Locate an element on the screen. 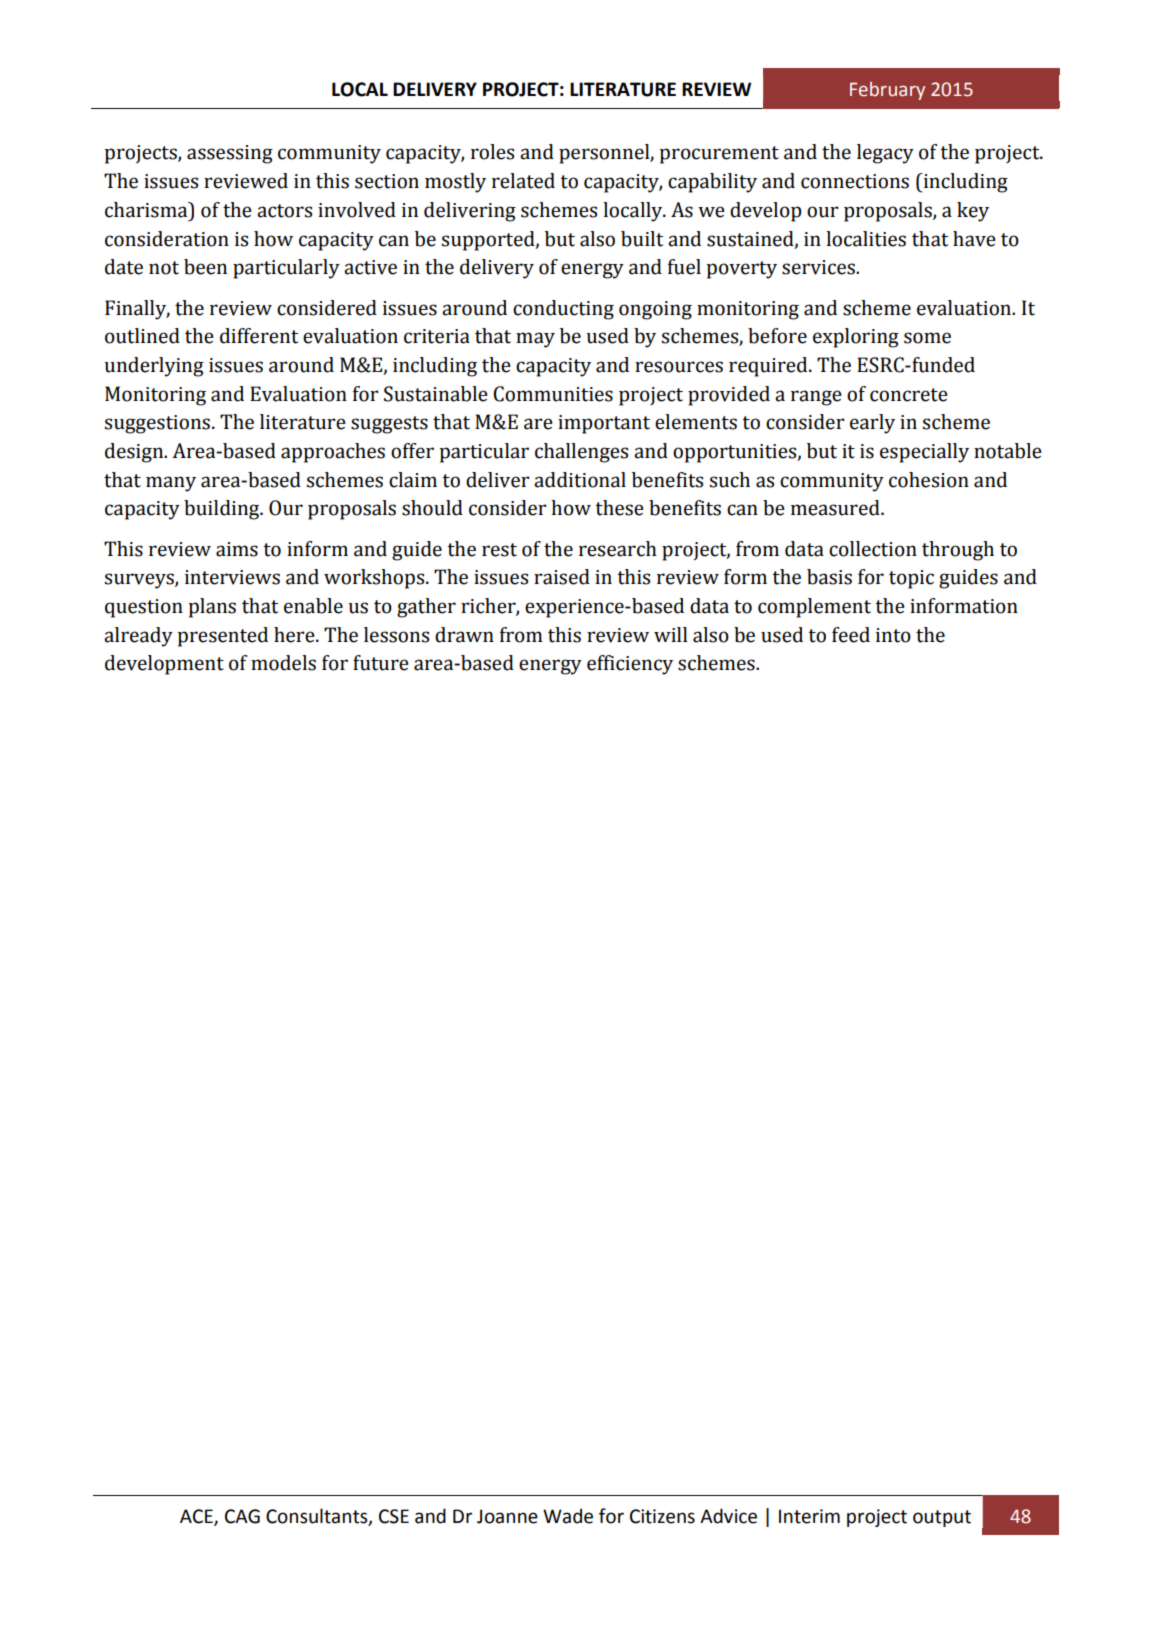  models is located at coordinates (283, 663).
